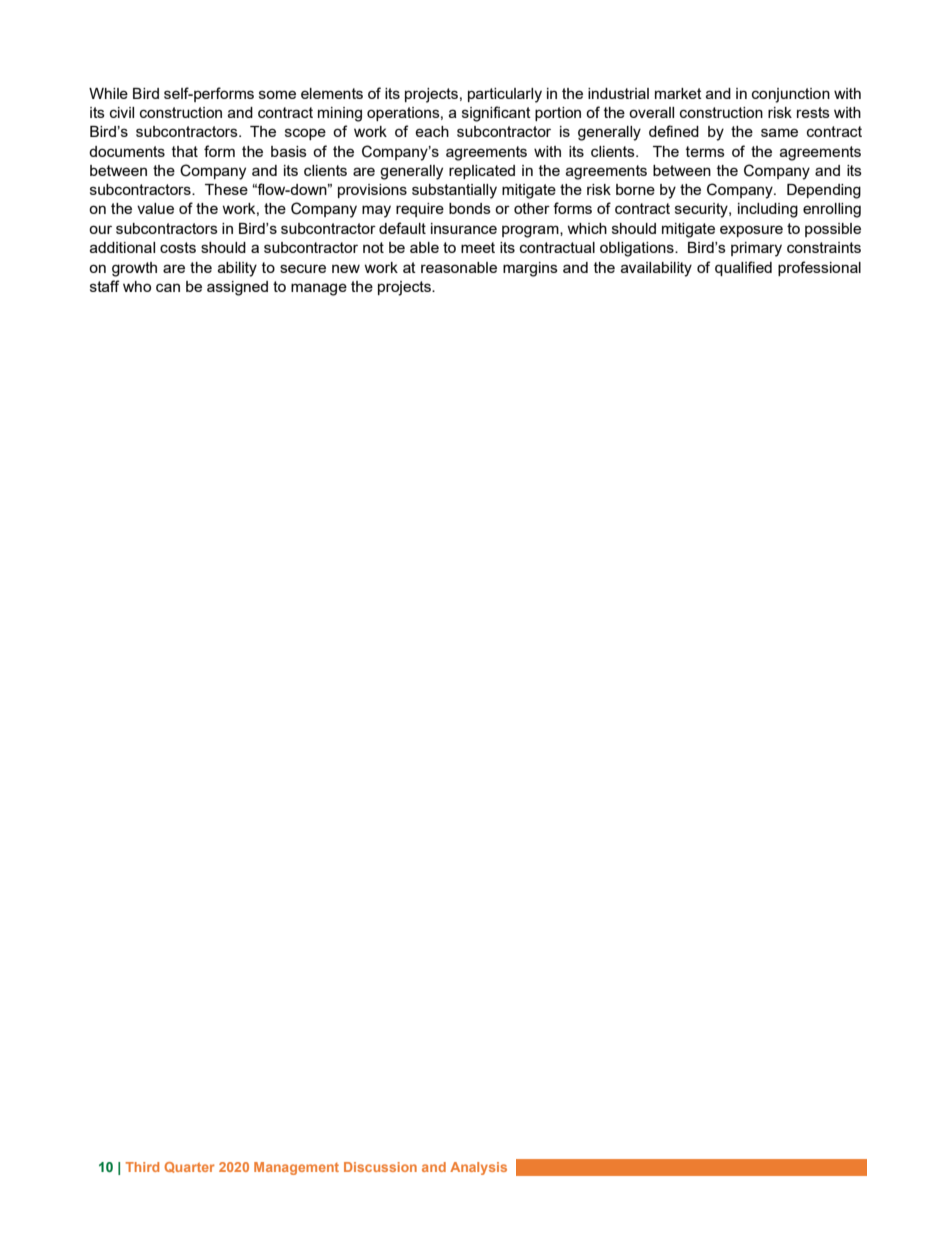 The height and width of the screenshot is (1233, 952). What do you see at coordinates (824, 247) in the screenshot?
I see `constraints` at bounding box center [824, 247].
